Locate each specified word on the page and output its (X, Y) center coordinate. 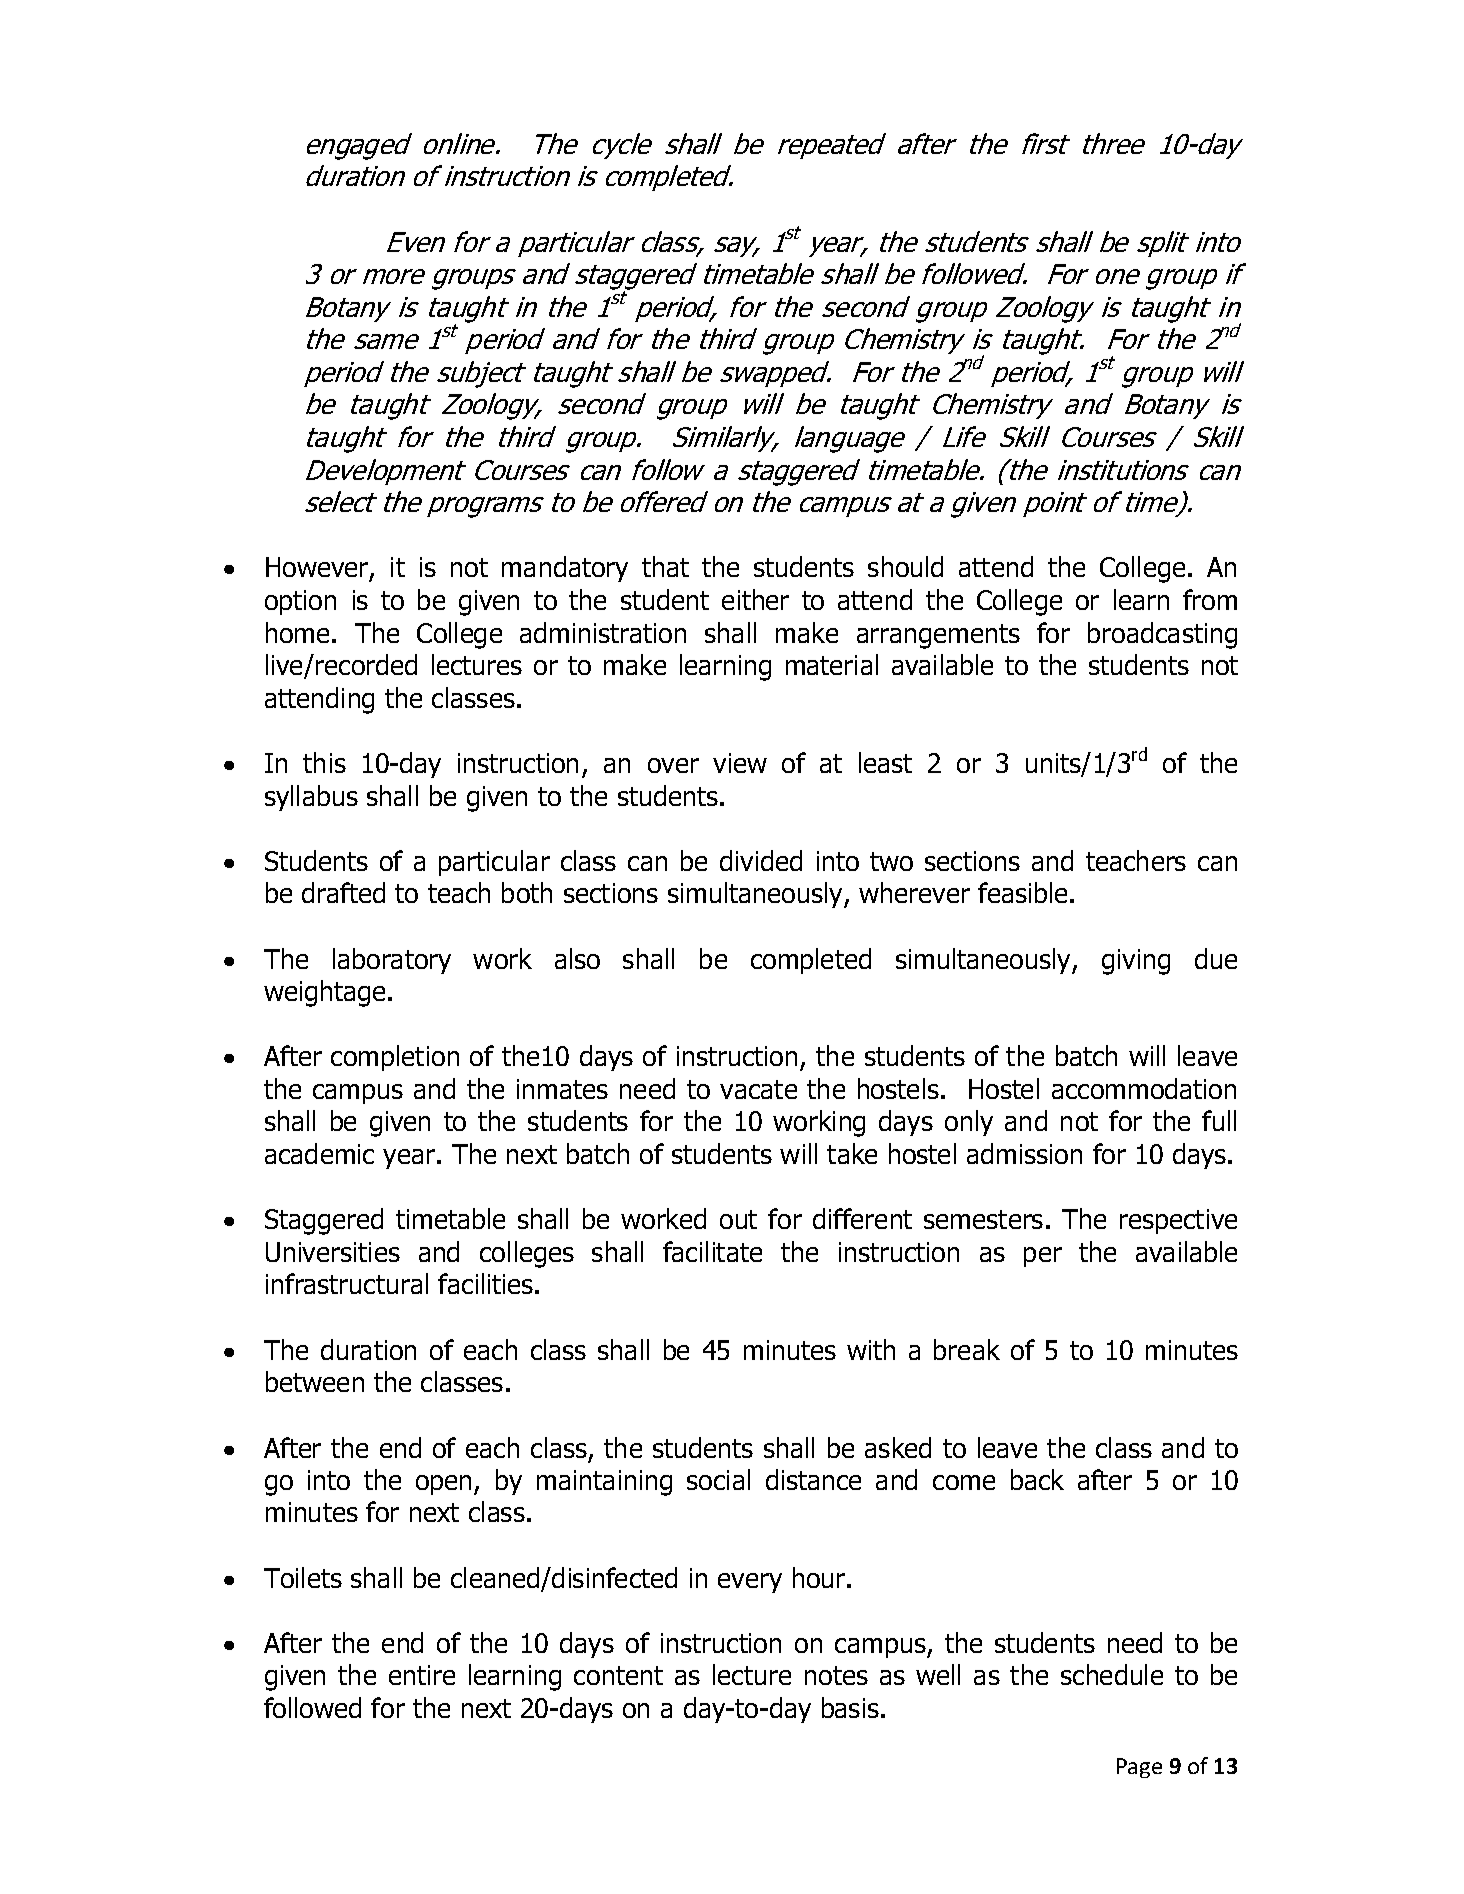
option (300, 602)
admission (1024, 1153)
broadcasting (1162, 635)
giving (1136, 962)
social (718, 1479)
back (1037, 1479)
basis (850, 1707)
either (755, 599)
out (738, 1219)
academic (319, 1153)
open (445, 1485)
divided (761, 860)
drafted (343, 892)
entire (422, 1675)
